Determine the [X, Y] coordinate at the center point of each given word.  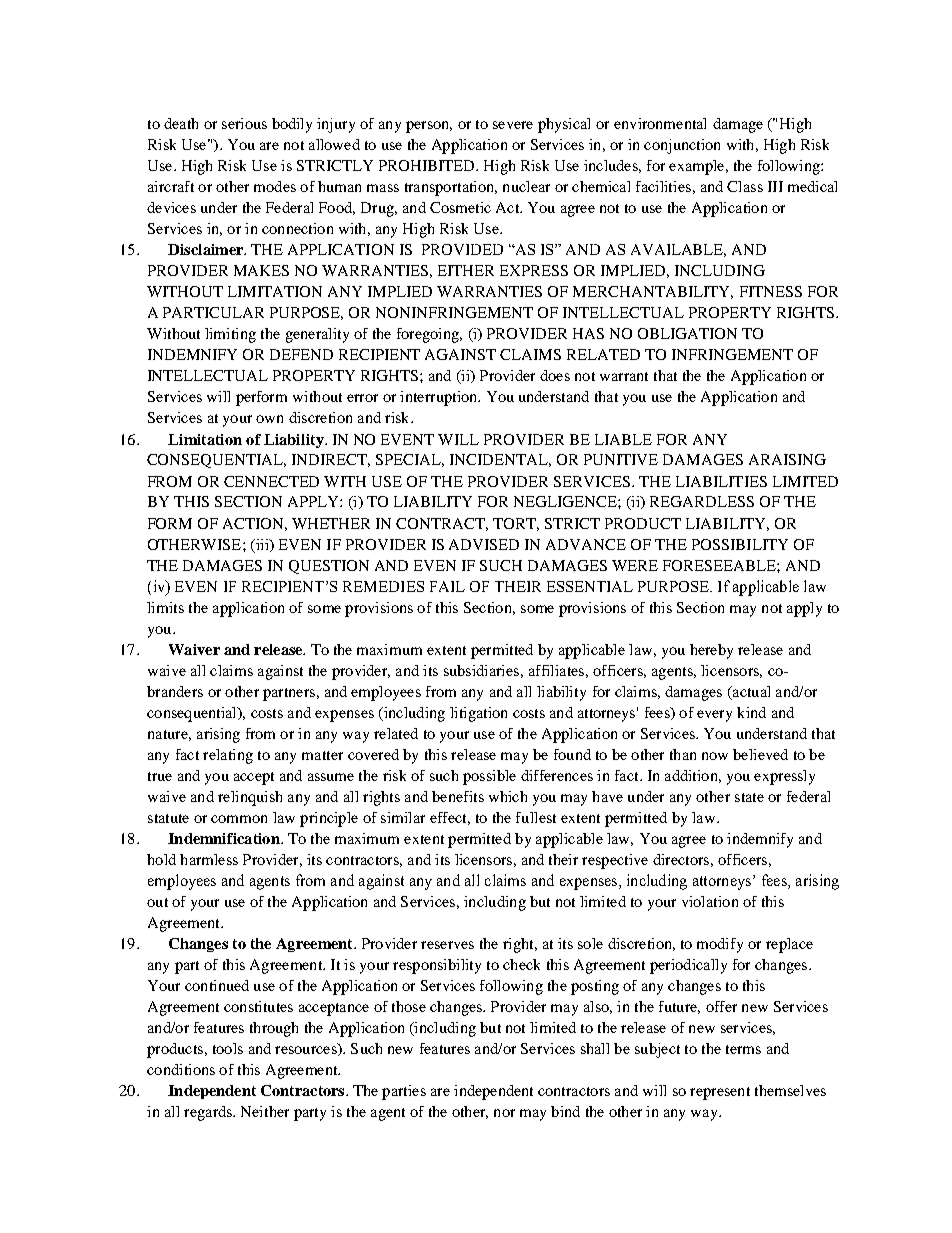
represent [720, 1093]
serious [244, 123]
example [698, 167]
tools [228, 1048]
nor [504, 1113]
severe [513, 125]
